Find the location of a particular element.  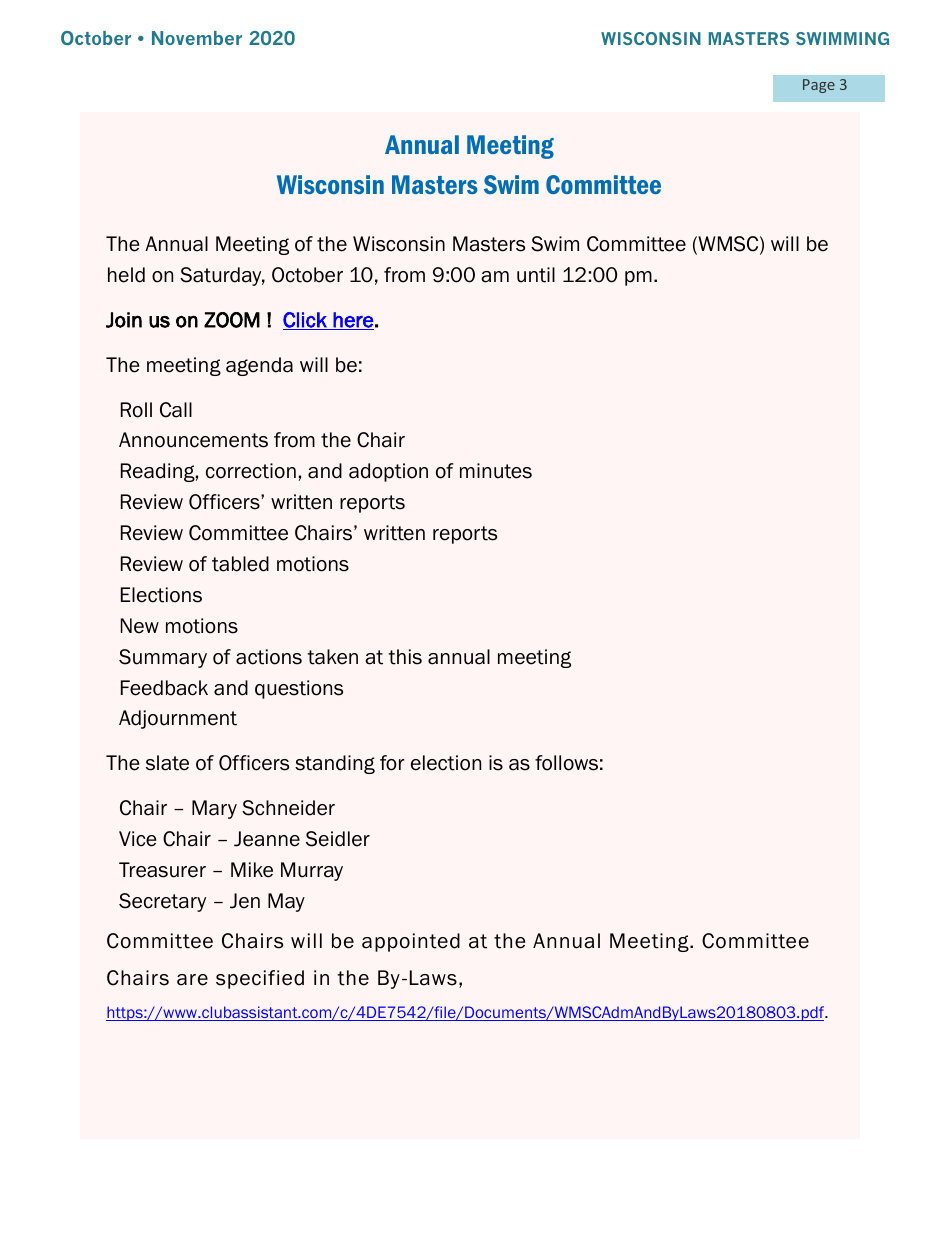

standing is located at coordinates (335, 764).
